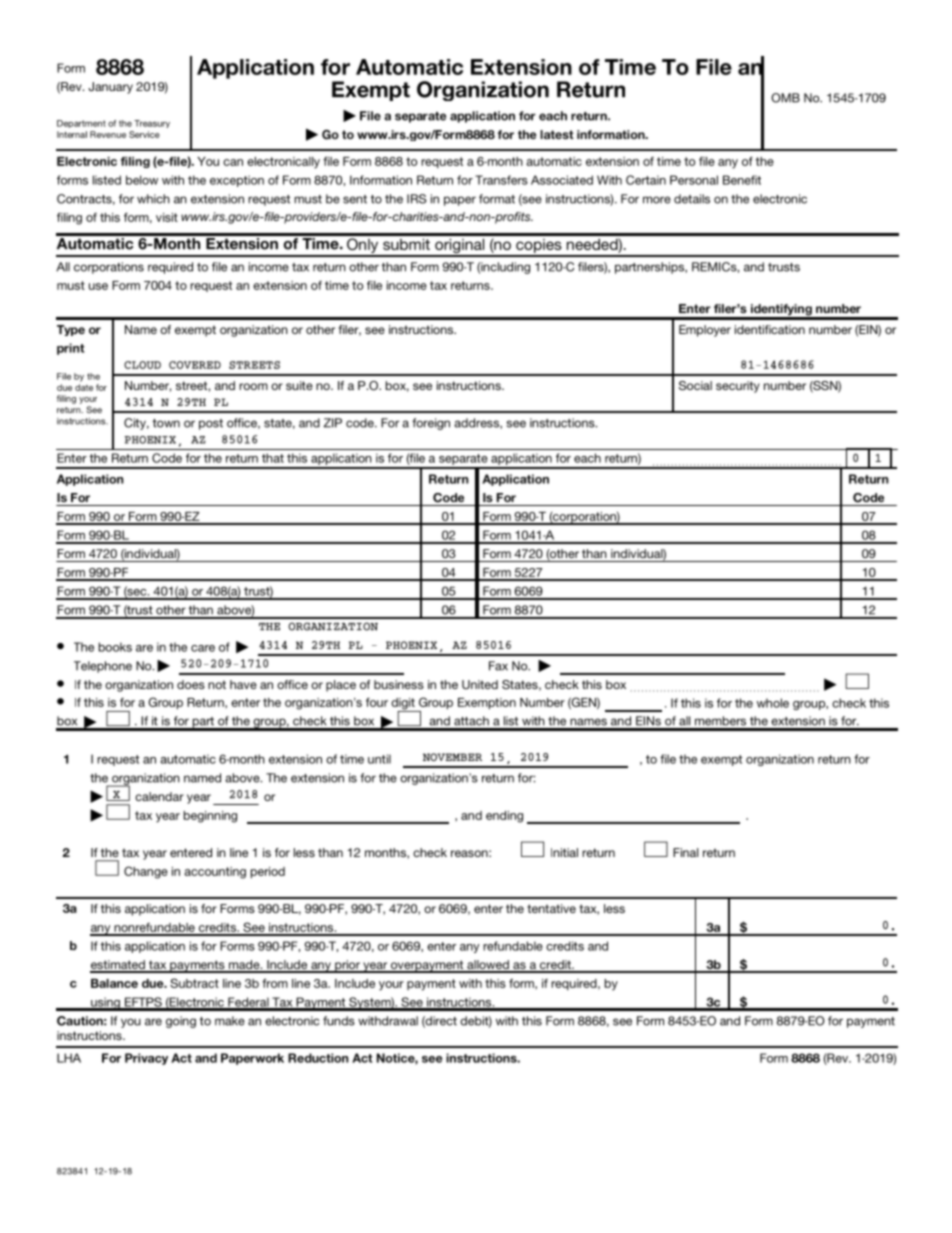 The image size is (952, 1233). What do you see at coordinates (773, 703) in the page?
I see `whole` at bounding box center [773, 703].
